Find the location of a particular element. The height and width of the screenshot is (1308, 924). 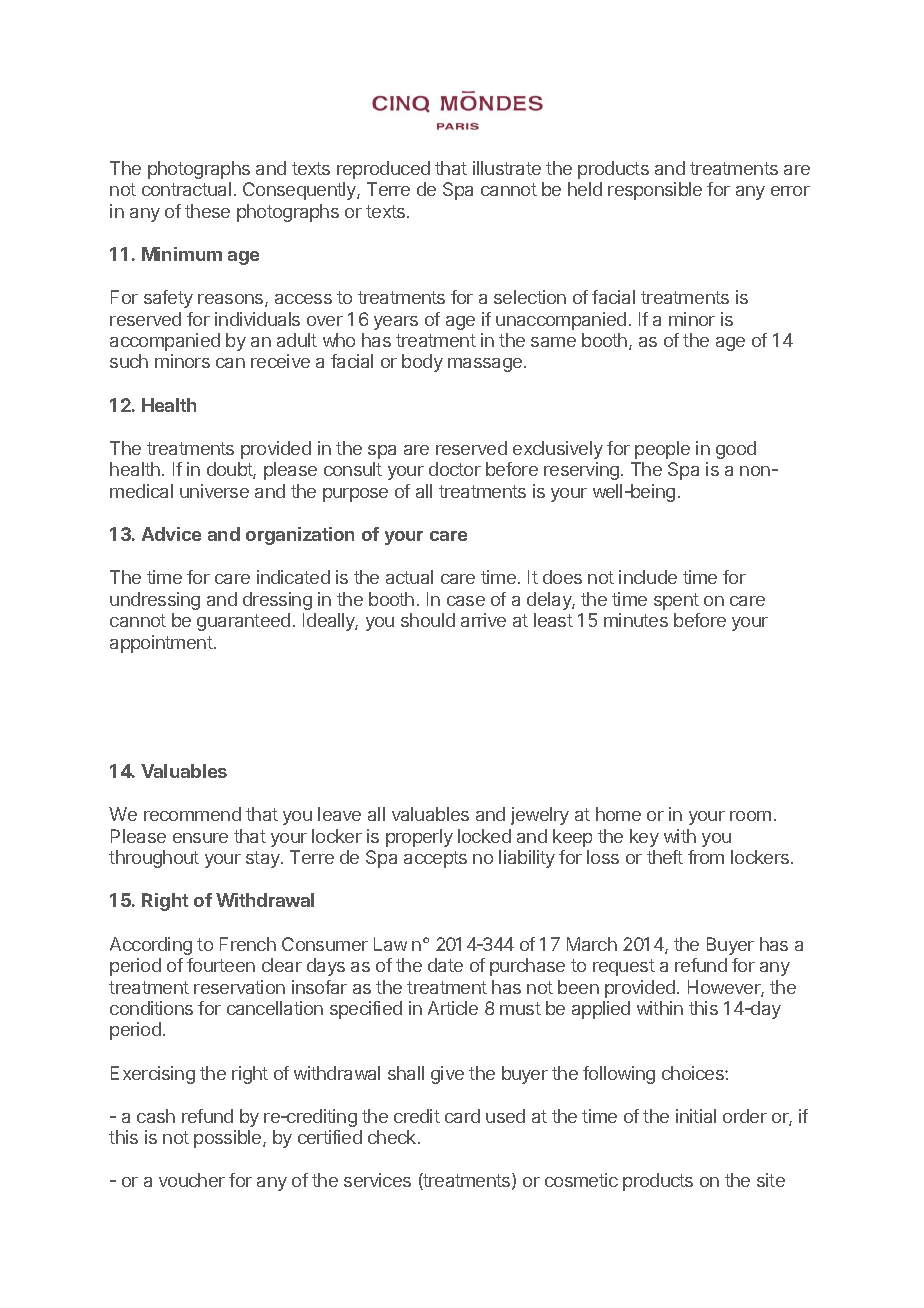

possible is located at coordinates (229, 1139).
